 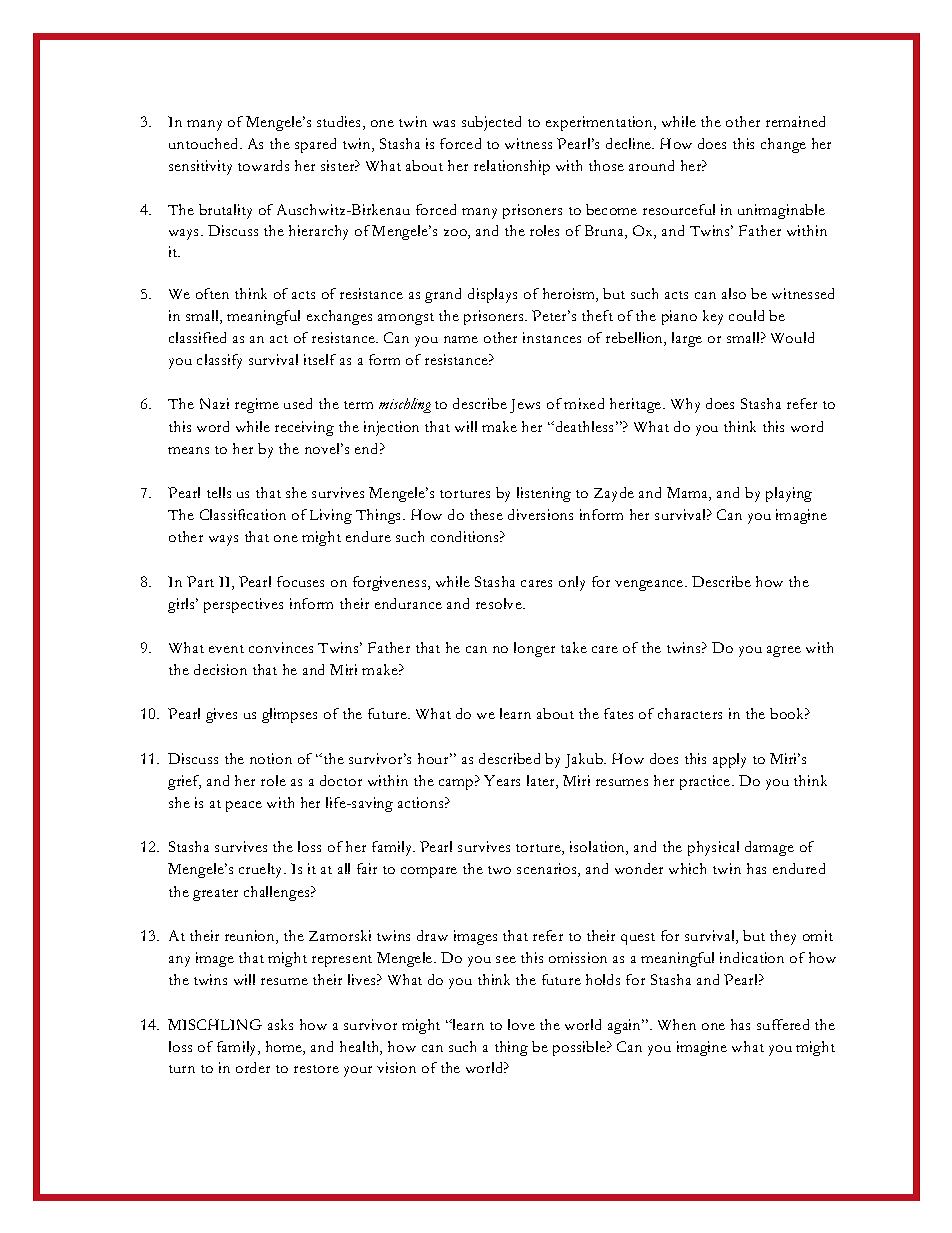 I want to click on order, so click(x=253, y=1067).
